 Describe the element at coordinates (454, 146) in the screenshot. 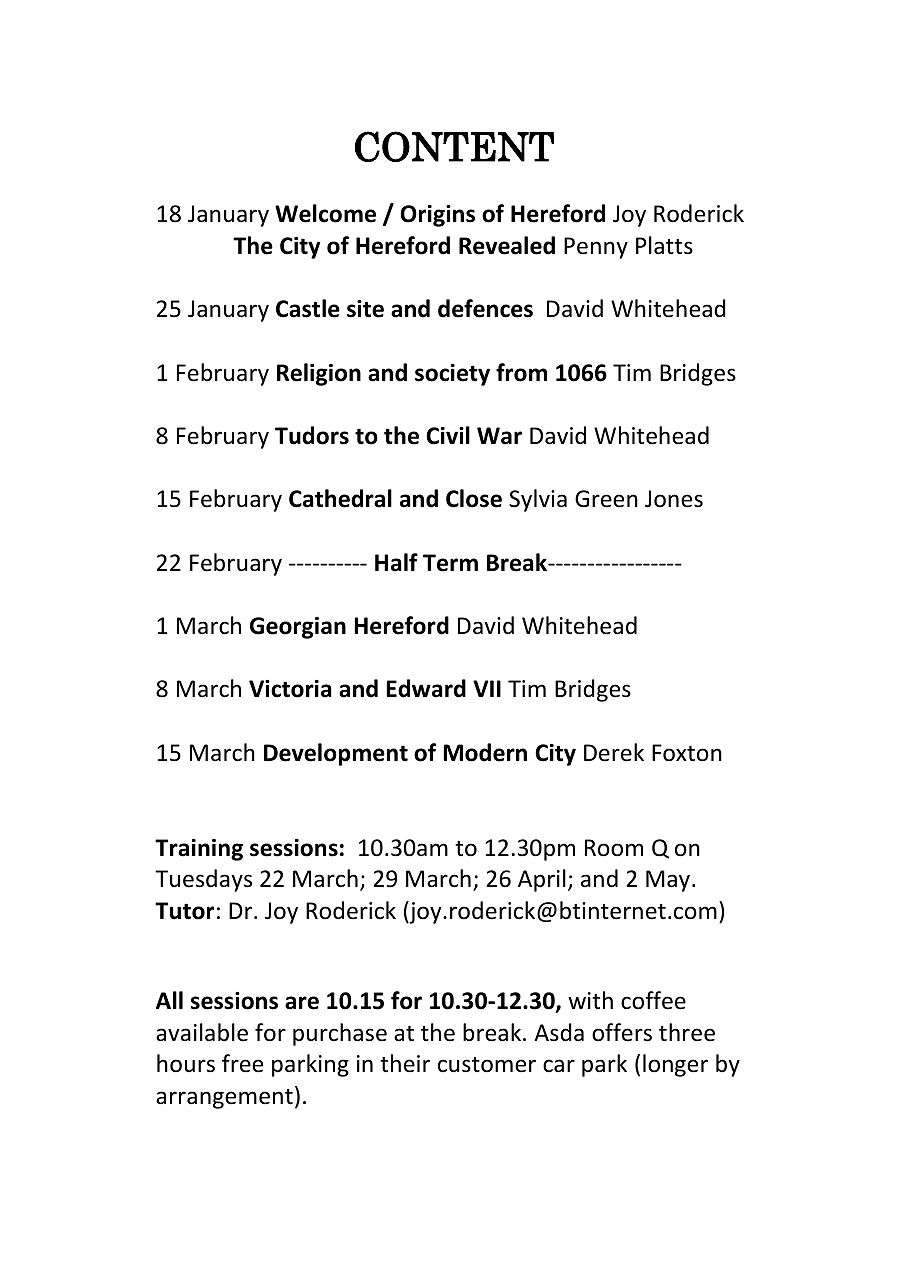

I see `CONTENT` at that location.
